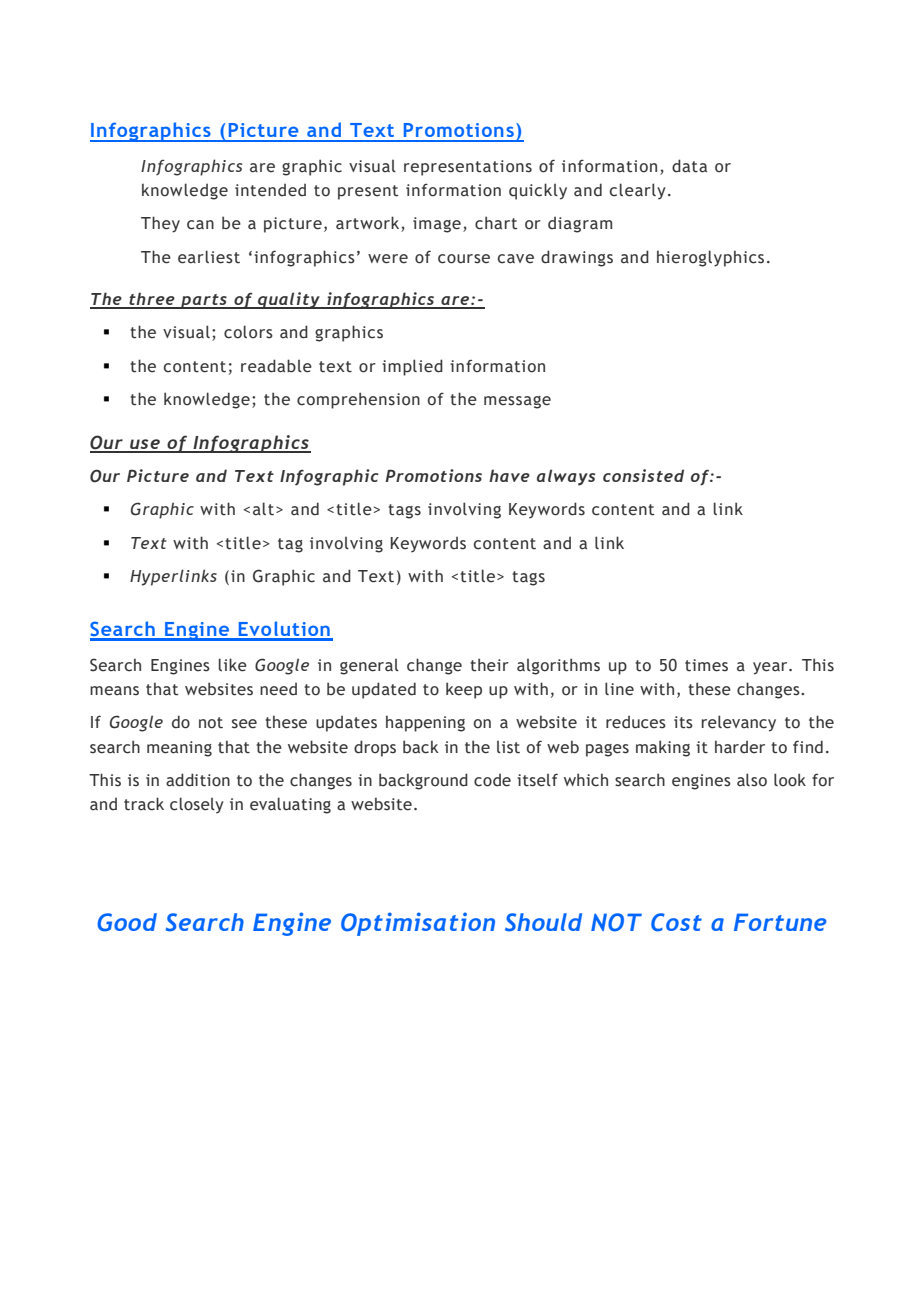  I want to click on consisted, so click(643, 475).
